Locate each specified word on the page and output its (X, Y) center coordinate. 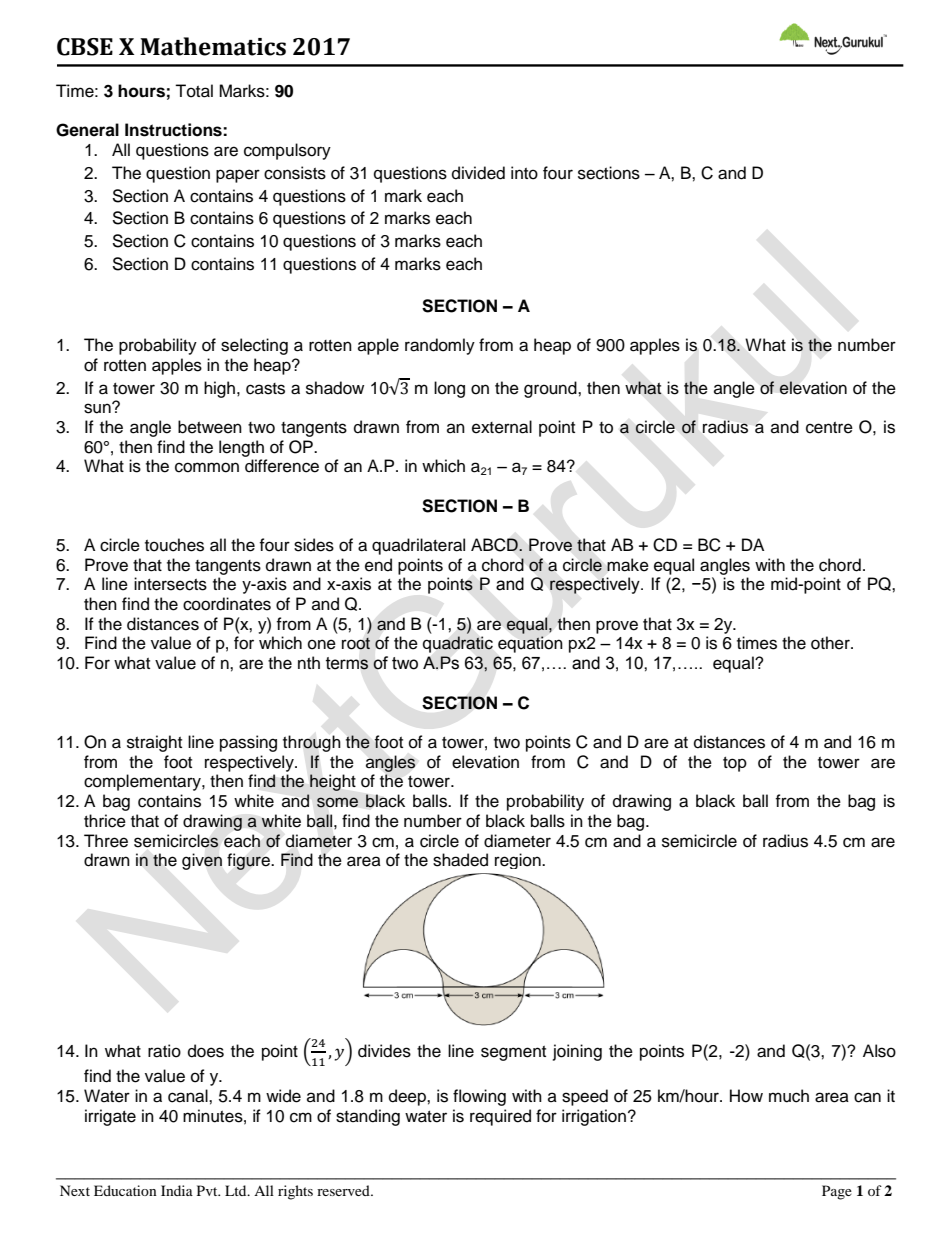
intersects (170, 584)
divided (478, 173)
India (177, 1190)
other (831, 643)
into (524, 173)
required (500, 1117)
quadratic (458, 644)
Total (194, 91)
